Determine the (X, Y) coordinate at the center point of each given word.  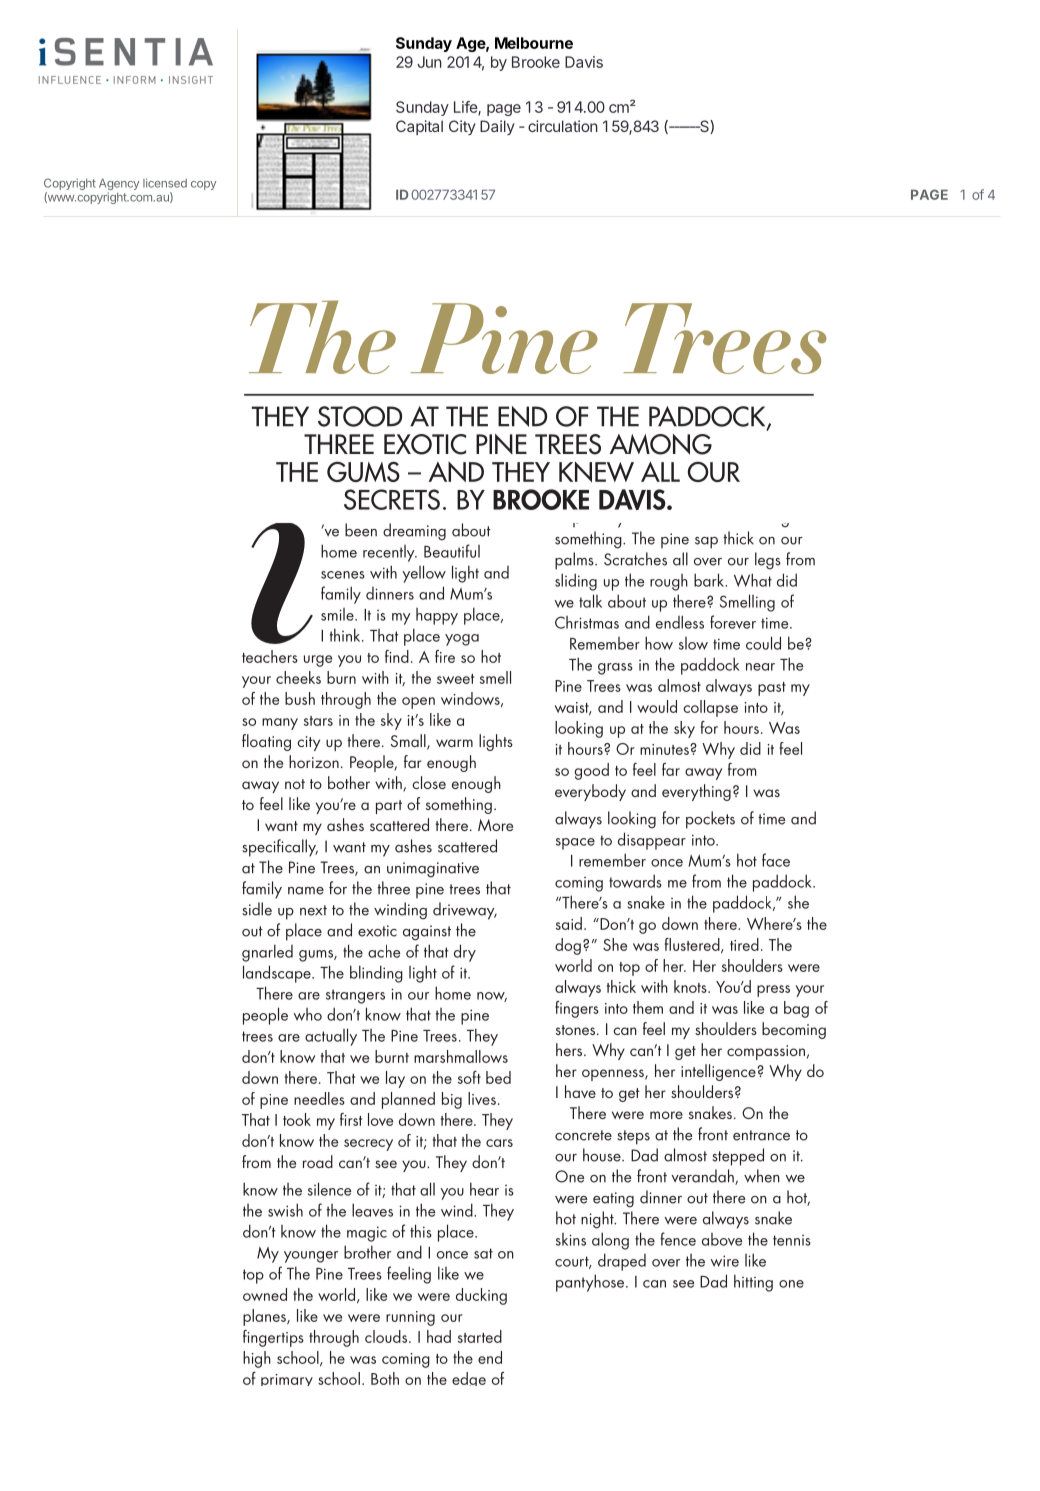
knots (691, 986)
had (439, 1336)
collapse (710, 708)
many (280, 724)
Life (466, 108)
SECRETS (392, 499)
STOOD (360, 416)
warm (454, 743)
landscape (278, 974)
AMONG (660, 444)
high (257, 1359)
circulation (563, 126)
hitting (753, 1283)
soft (469, 1077)
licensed (165, 183)
